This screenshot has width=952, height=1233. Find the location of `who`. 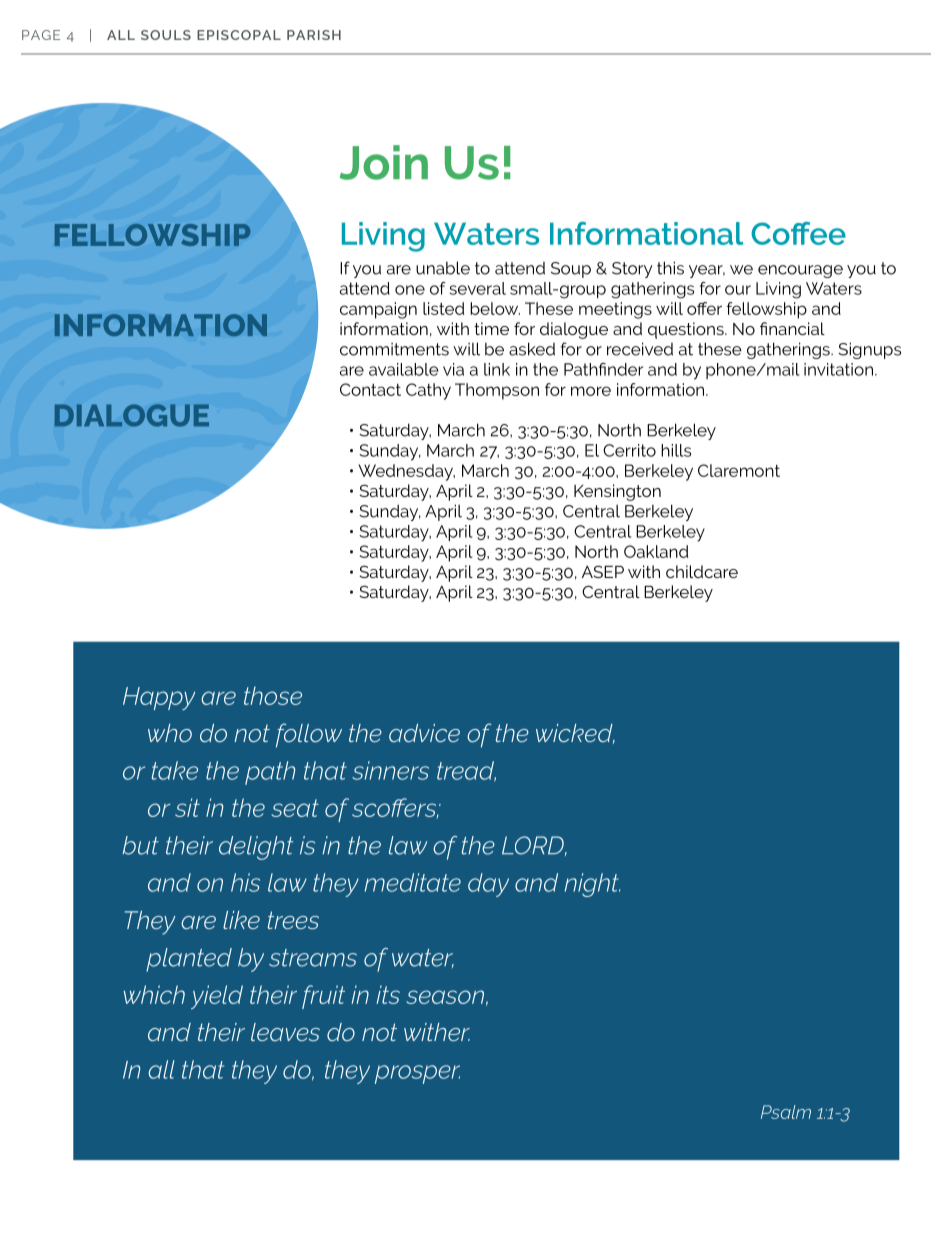

who is located at coordinates (170, 733).
